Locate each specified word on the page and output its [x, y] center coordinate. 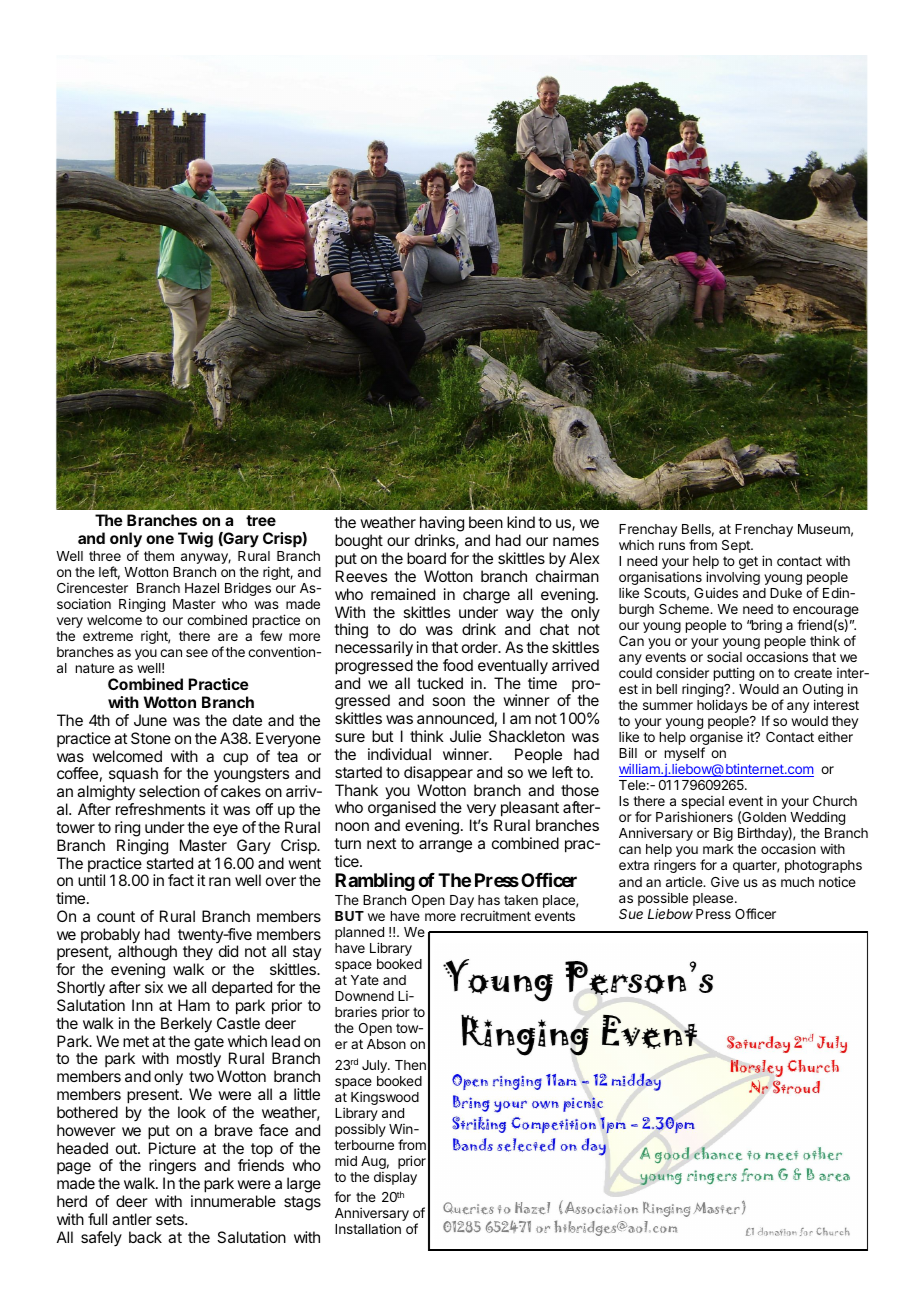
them [159, 556]
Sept [737, 546]
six [154, 987]
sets [171, 1219]
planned [359, 935]
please [714, 899]
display [395, 1178]
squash [133, 776]
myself [685, 754]
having [442, 525]
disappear [438, 774]
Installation [368, 1228]
